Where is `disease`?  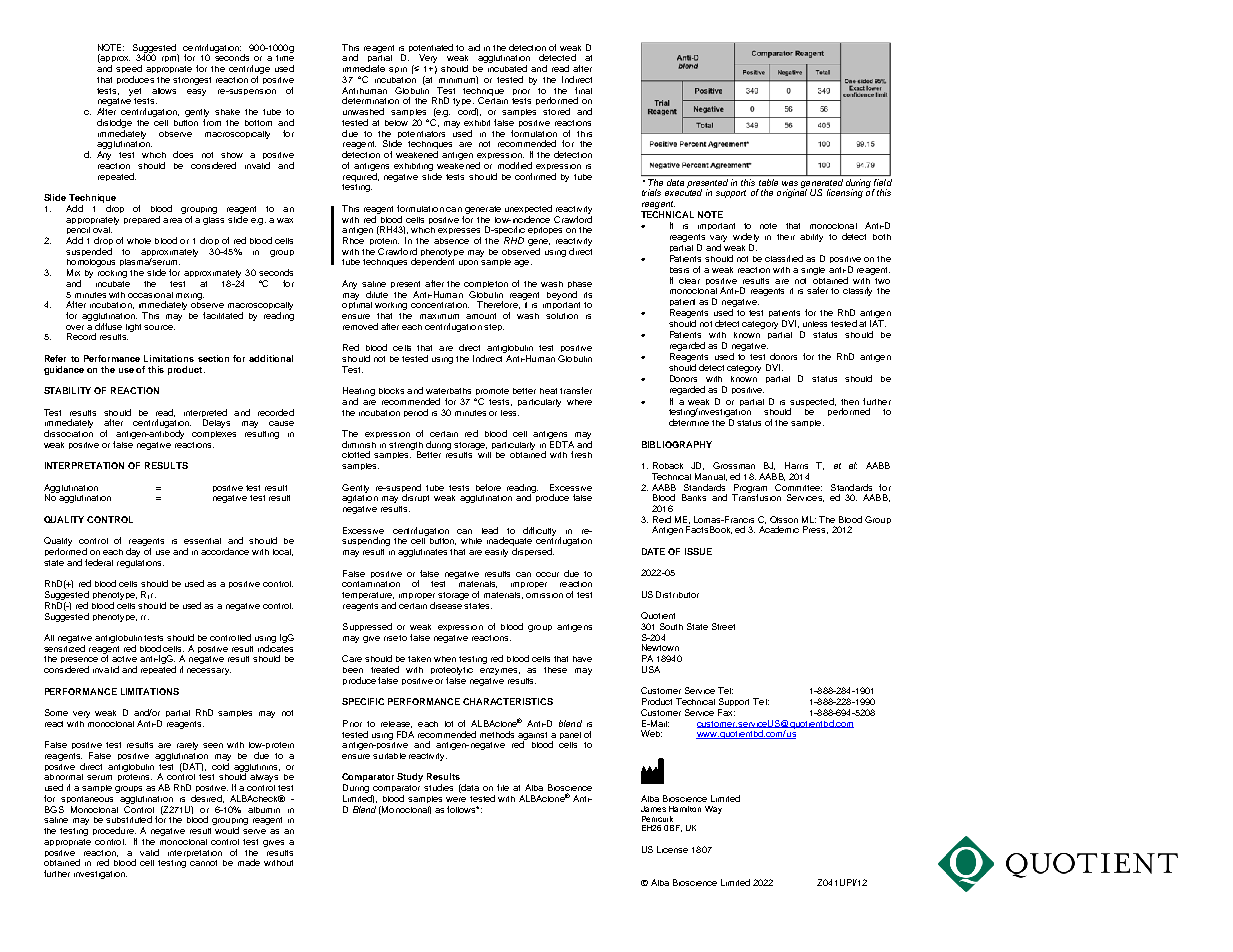
disease is located at coordinates (446, 605).
